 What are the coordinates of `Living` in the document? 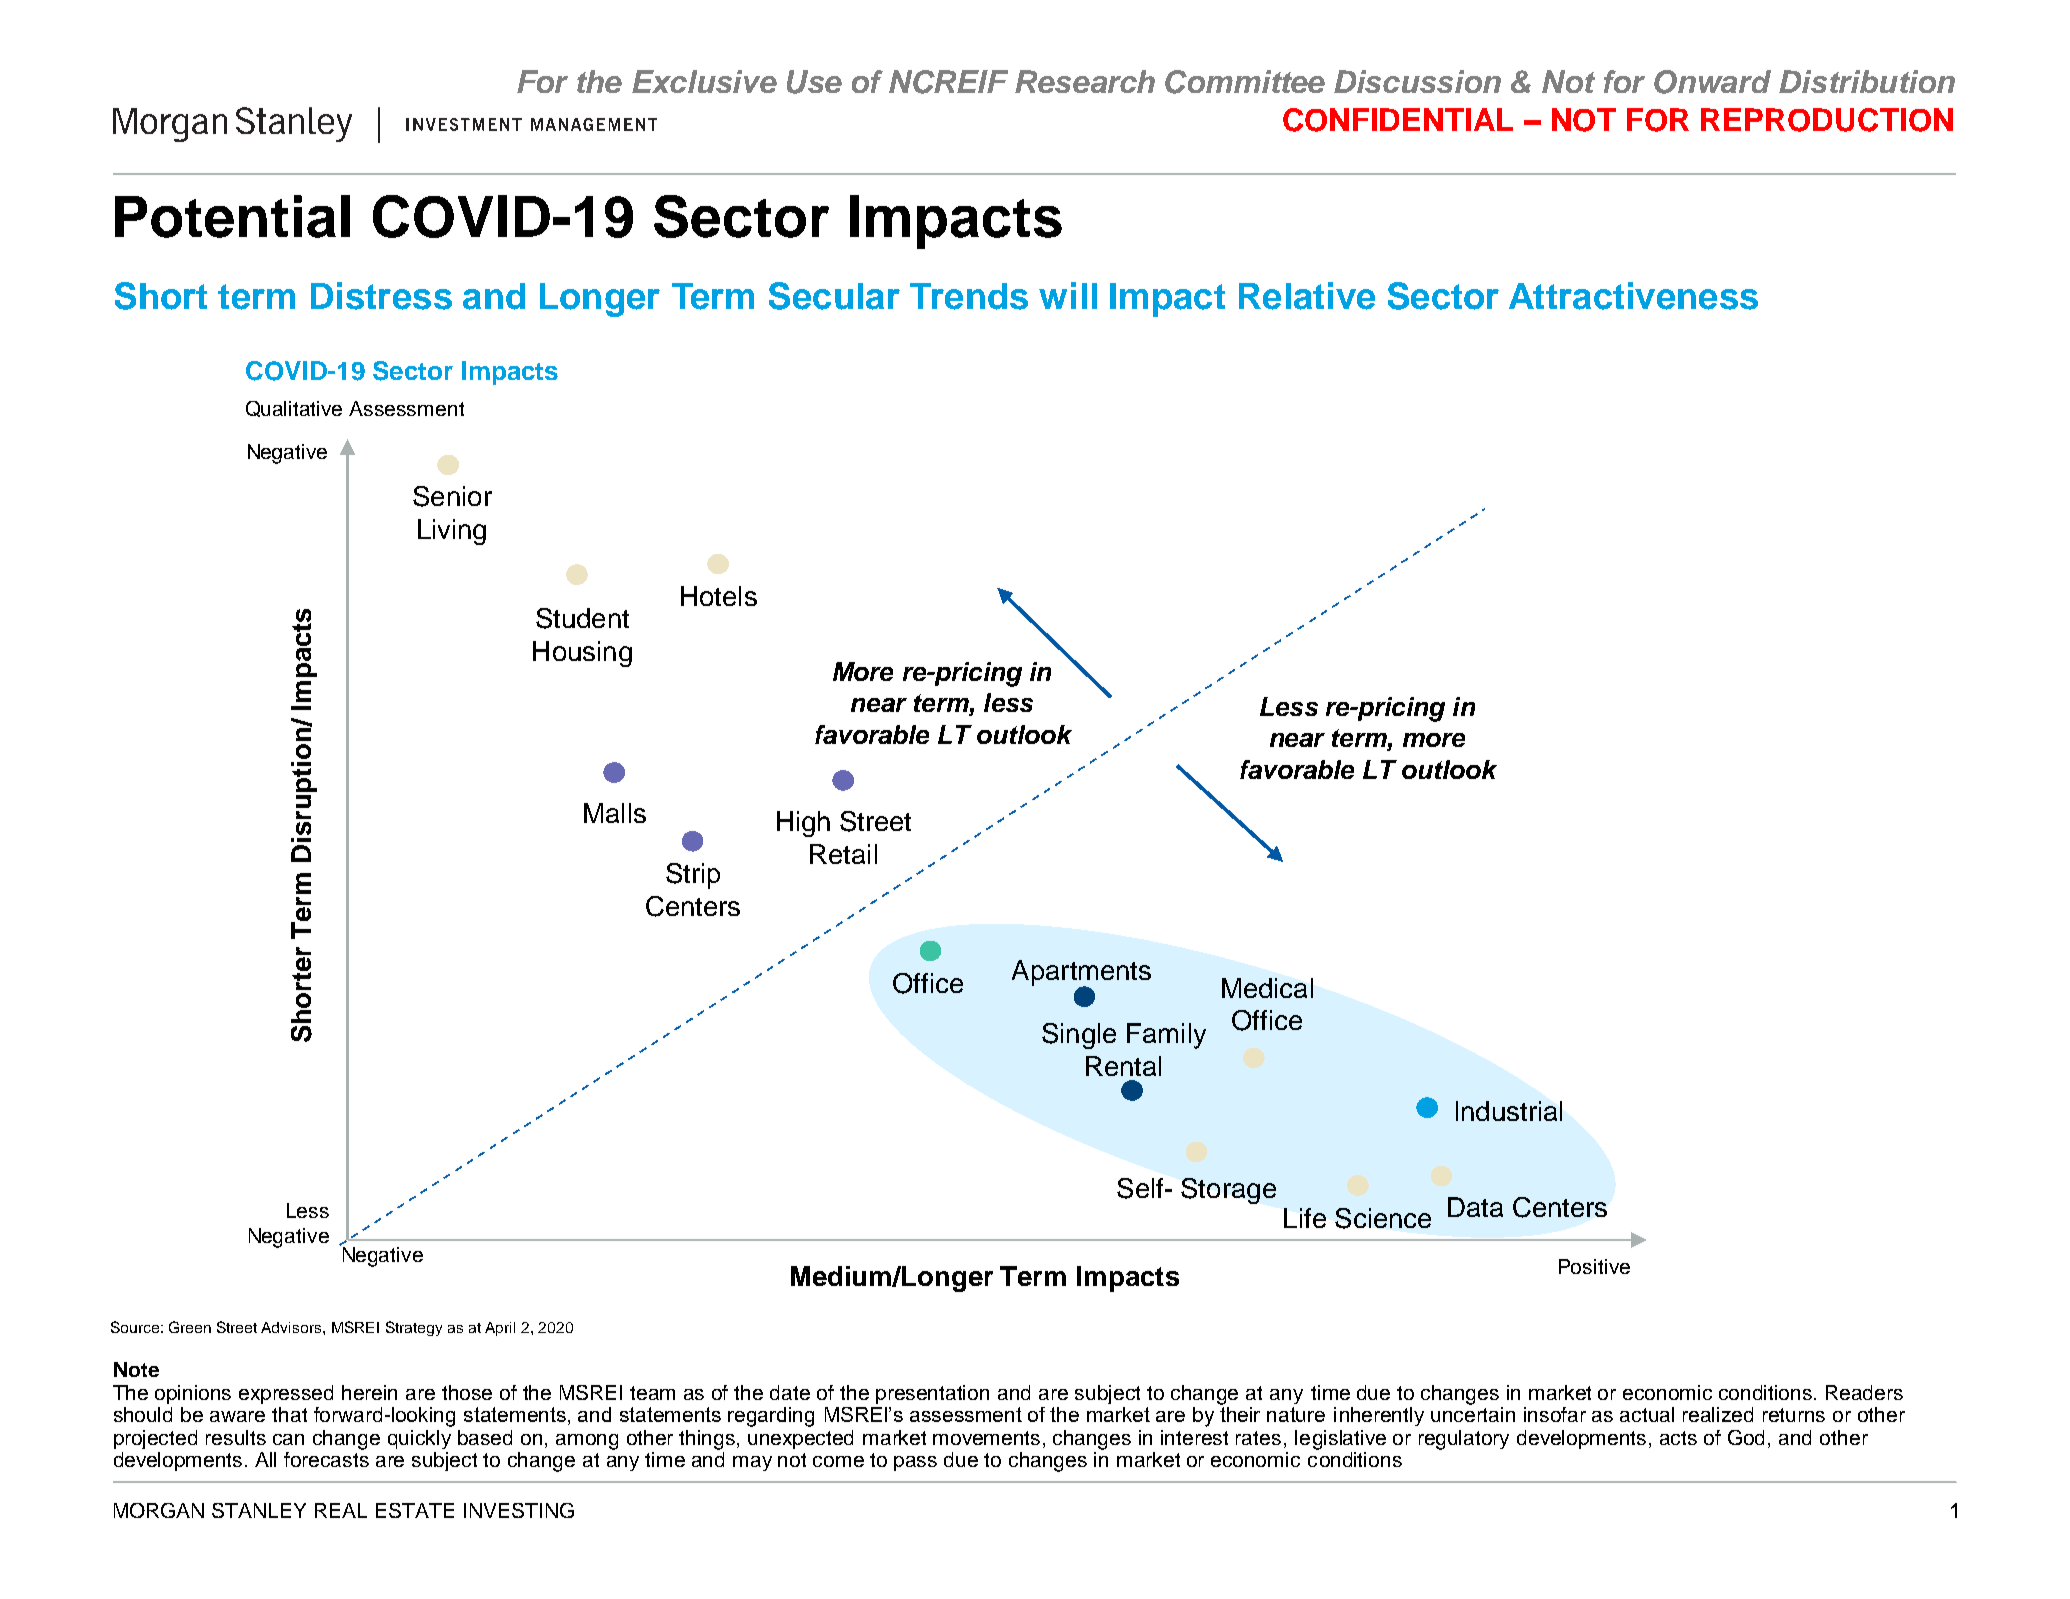 It's located at (452, 532).
